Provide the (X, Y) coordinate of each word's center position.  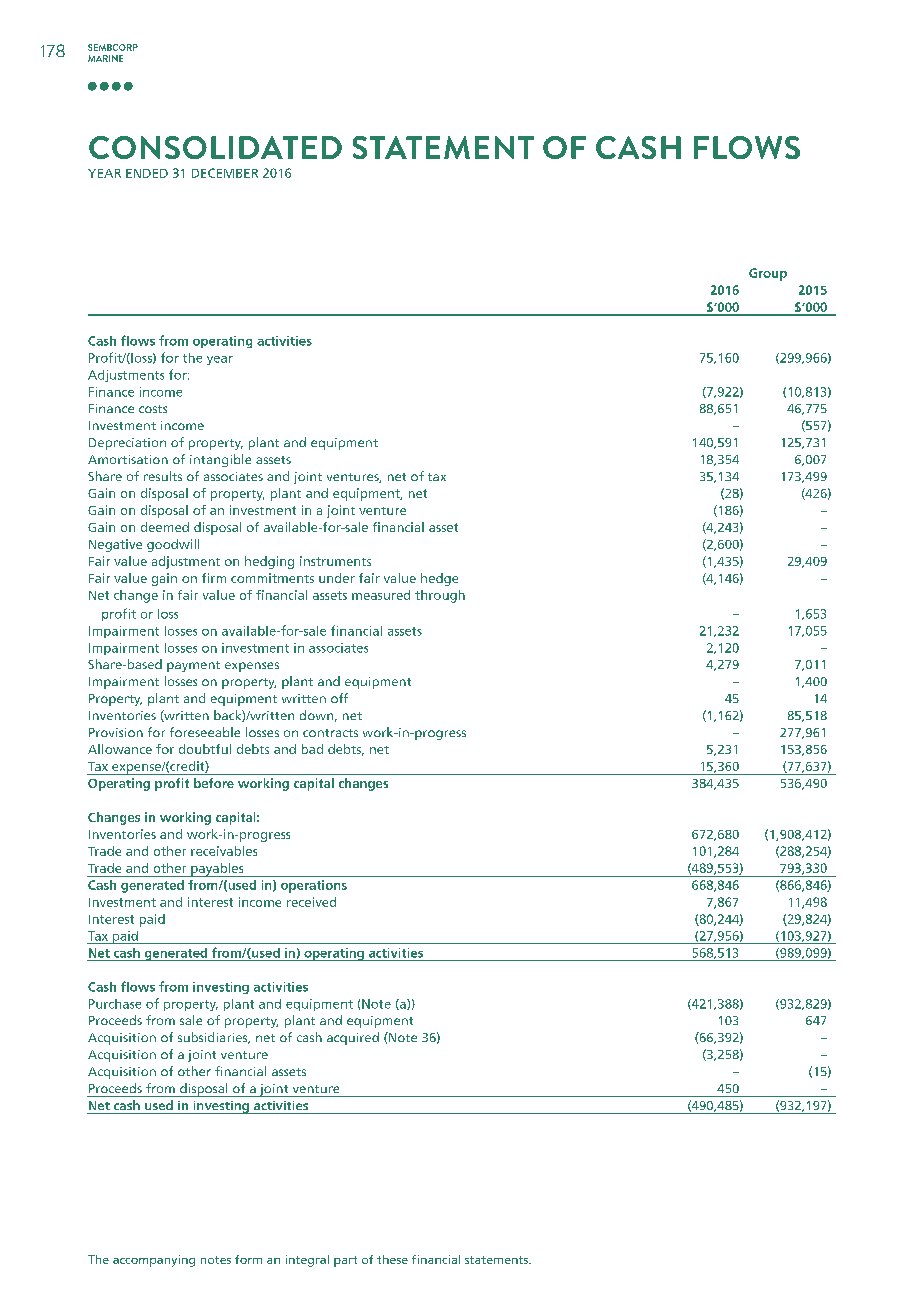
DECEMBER (225, 173)
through (440, 596)
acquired (353, 1038)
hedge (439, 579)
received (311, 902)
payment (193, 666)
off (339, 698)
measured (381, 595)
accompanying (154, 1261)
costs (153, 409)
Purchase (115, 1004)
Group (768, 274)
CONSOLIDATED (215, 147)
